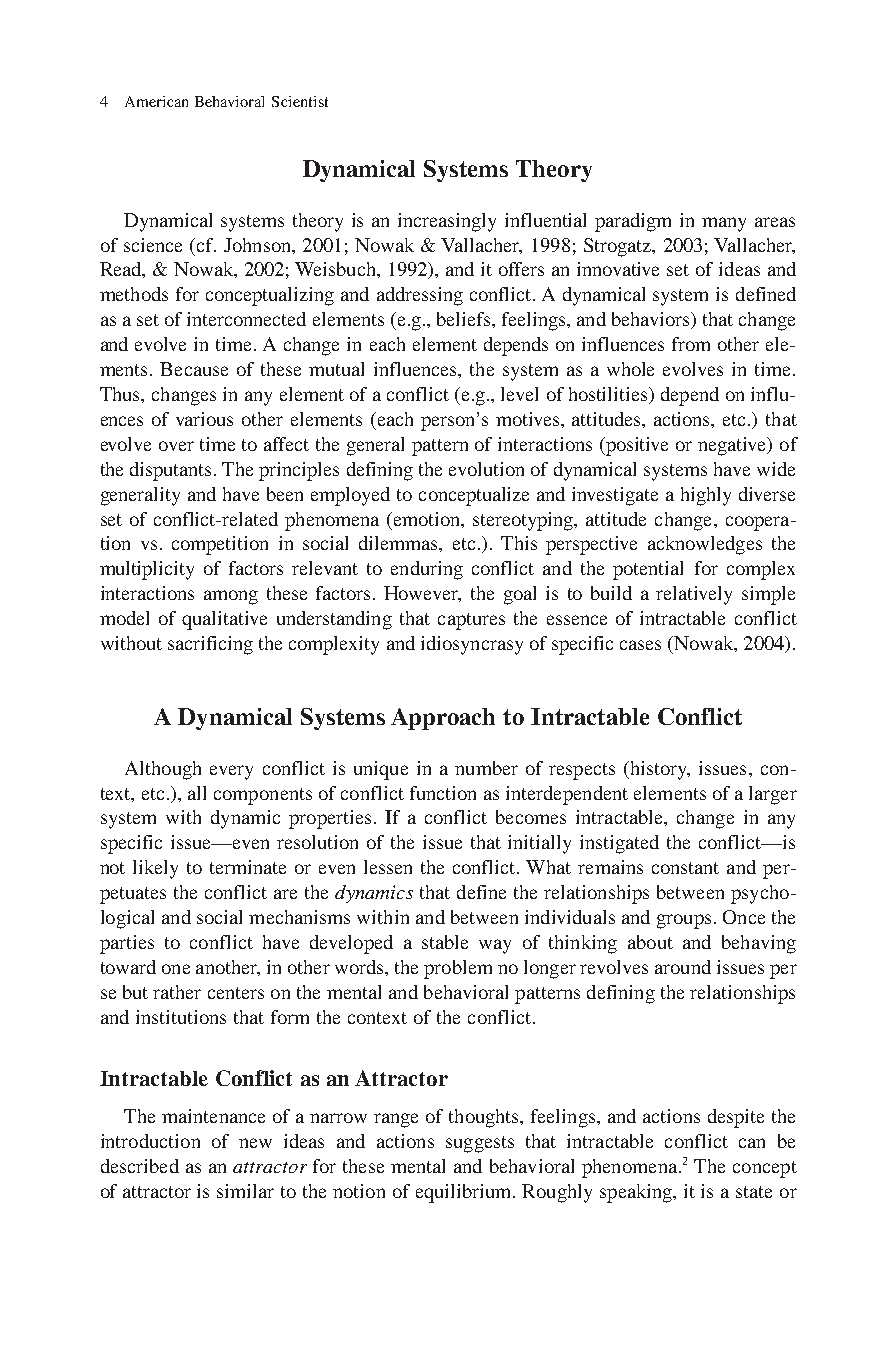 The height and width of the document is (1345, 896). Describe the element at coordinates (231, 772) in the document. I see `every` at that location.
